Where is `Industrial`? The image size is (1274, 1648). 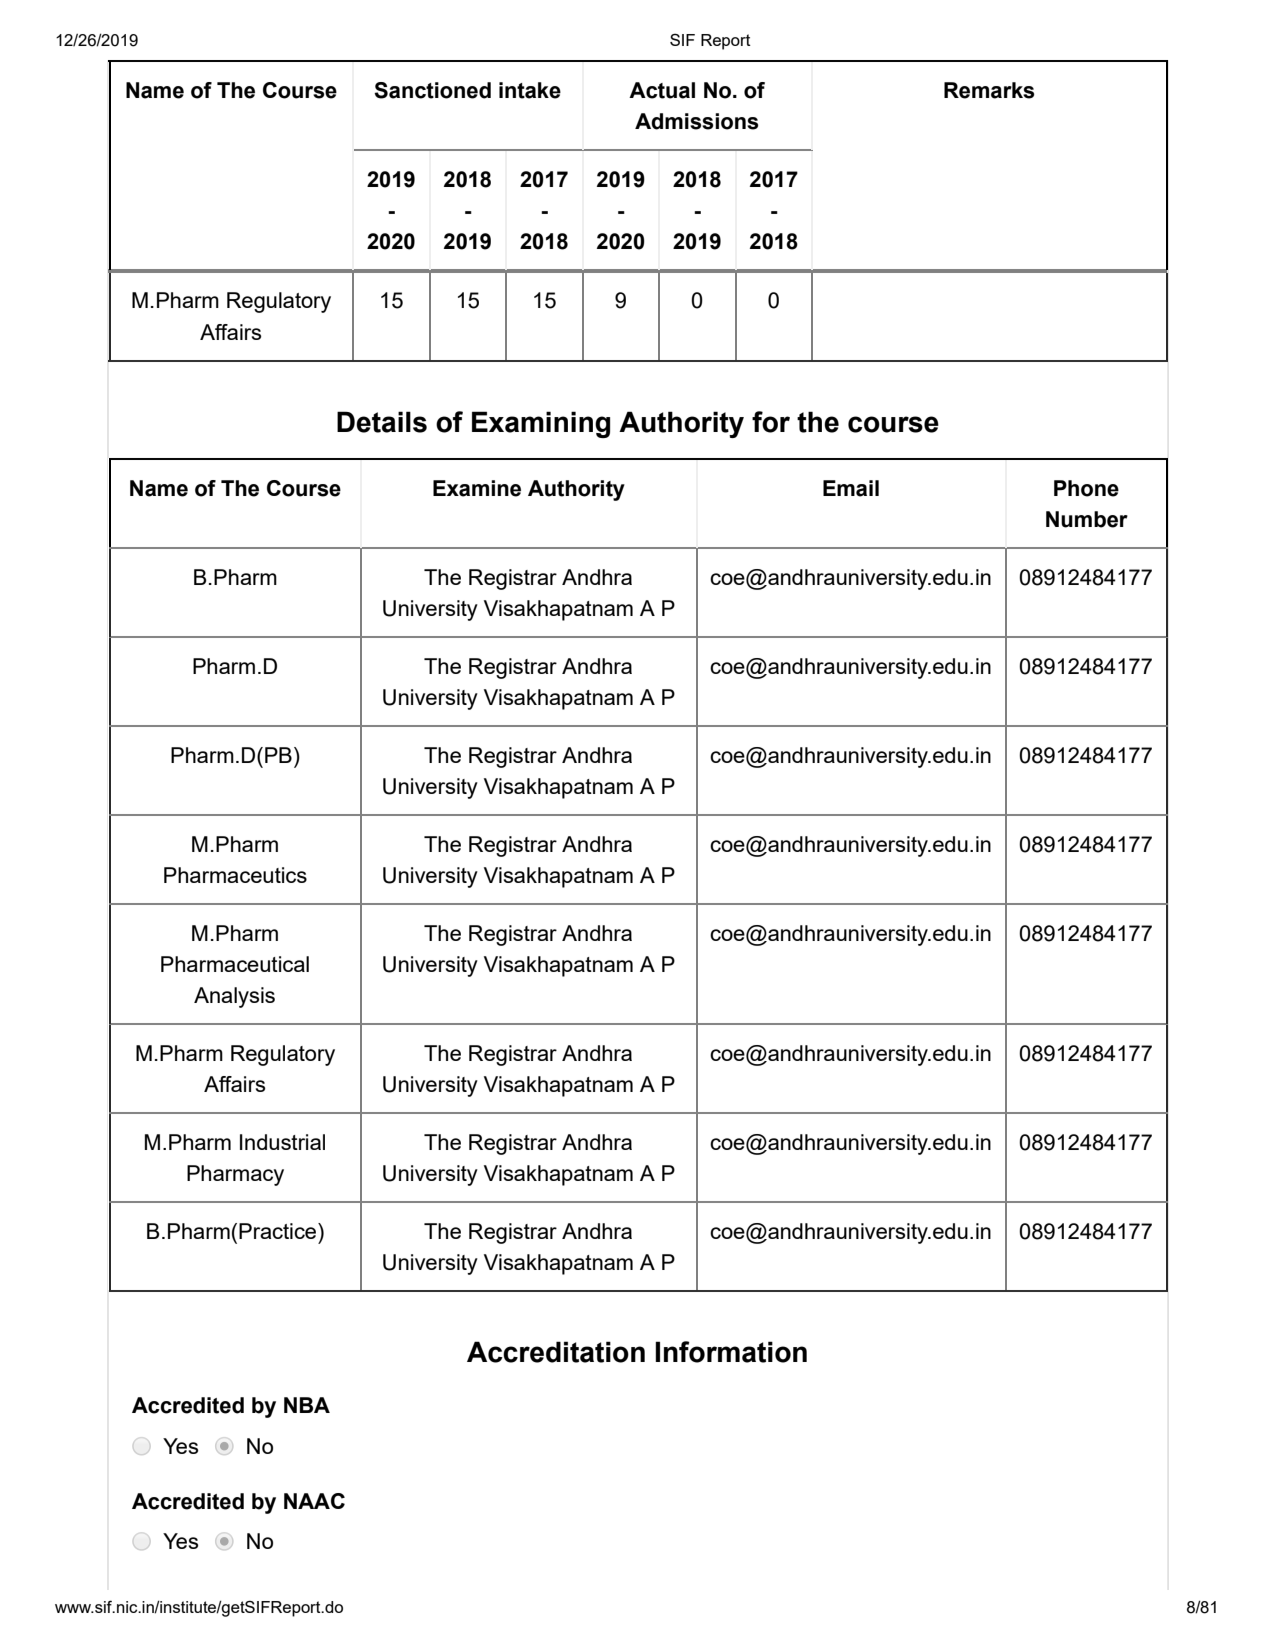
Industrial is located at coordinates (282, 1142).
